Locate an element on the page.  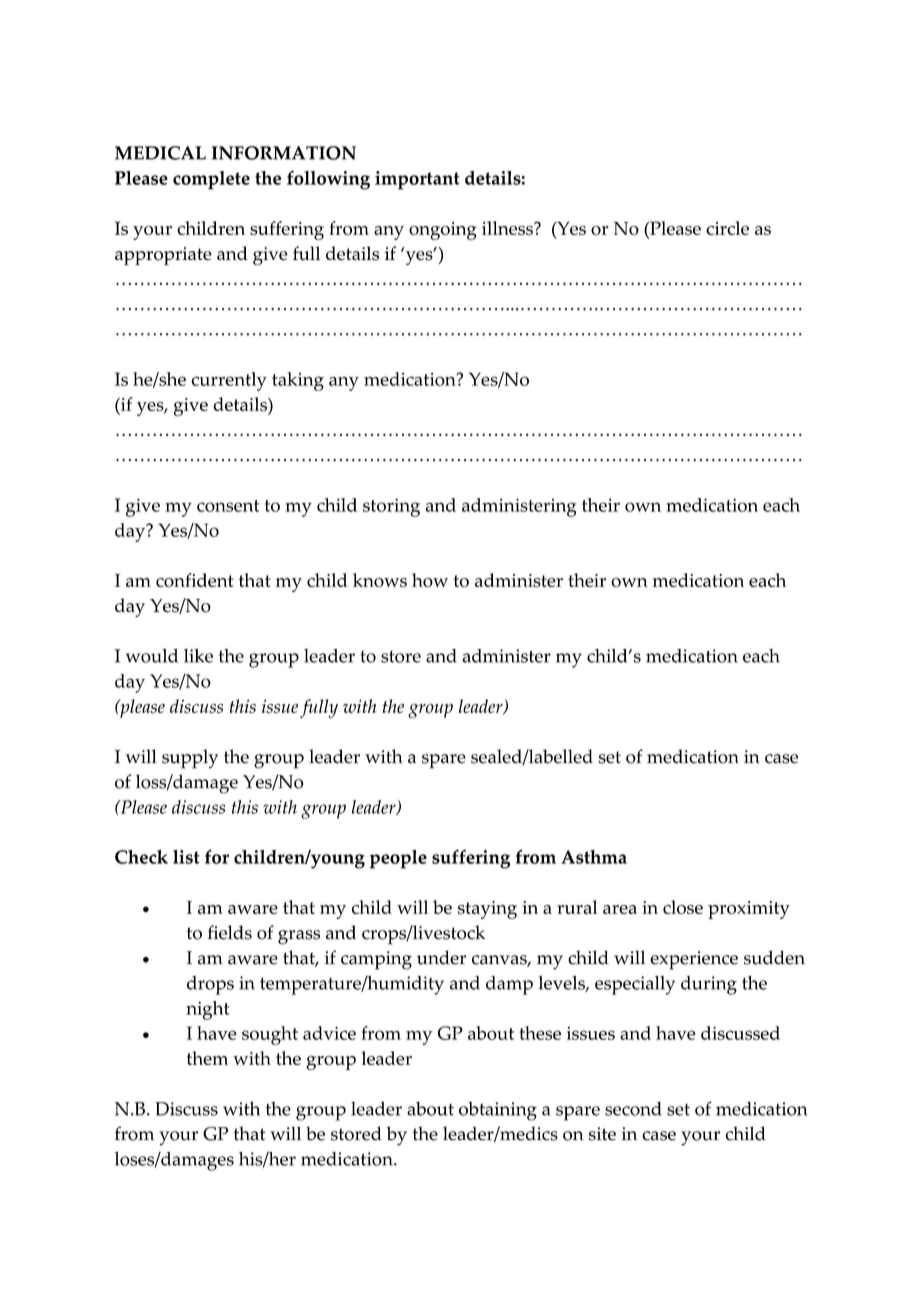
important is located at coordinates (417, 180).
